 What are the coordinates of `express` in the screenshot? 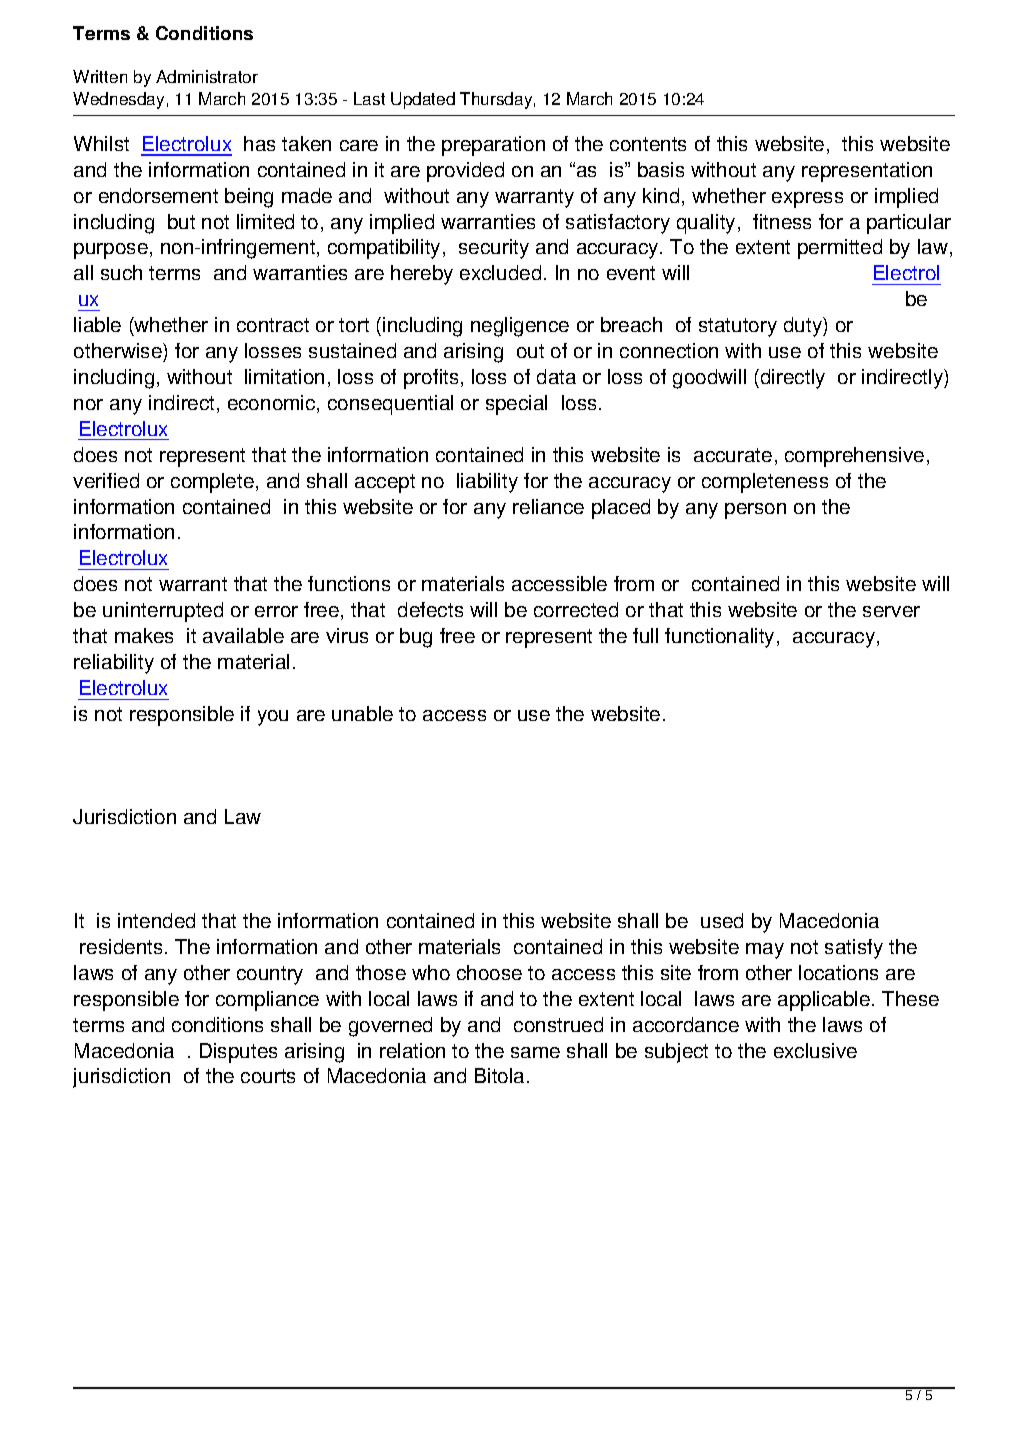 It's located at (807, 200).
